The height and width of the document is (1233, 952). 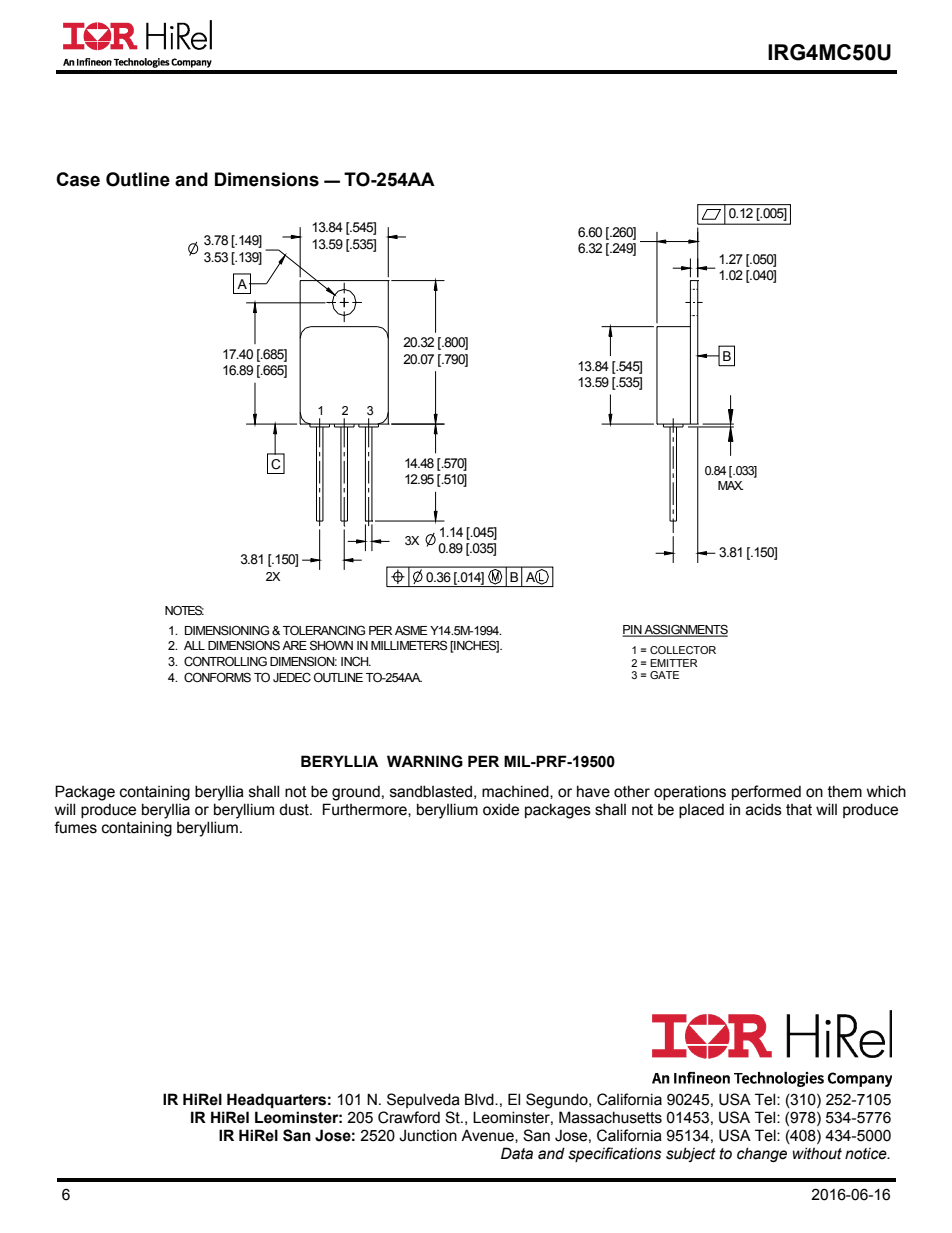 What do you see at coordinates (78, 179) in the document?
I see `Case` at bounding box center [78, 179].
